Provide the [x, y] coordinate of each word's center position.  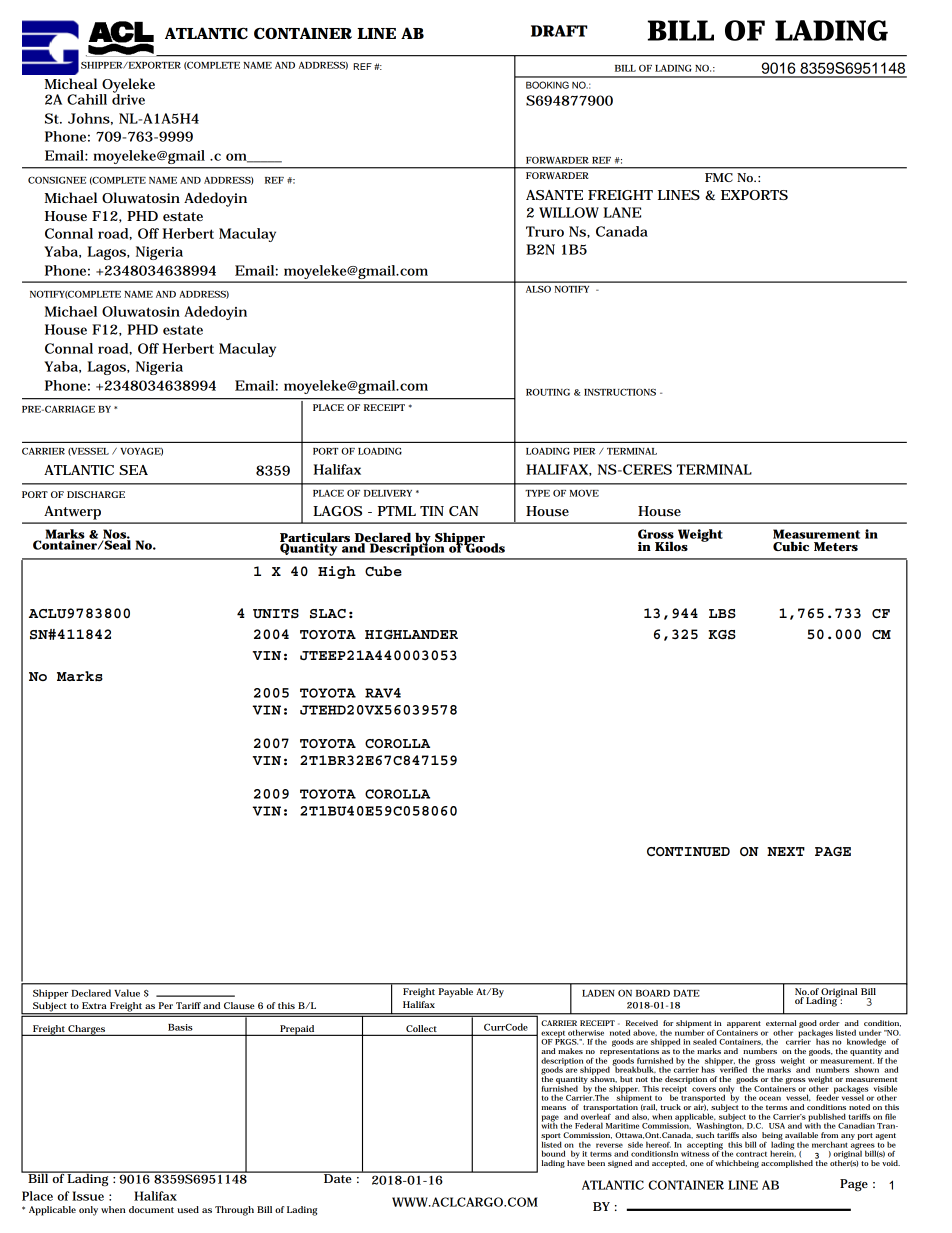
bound [553, 1153]
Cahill [87, 99]
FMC [719, 177]
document [151, 1209]
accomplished [787, 1164]
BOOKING [547, 85]
